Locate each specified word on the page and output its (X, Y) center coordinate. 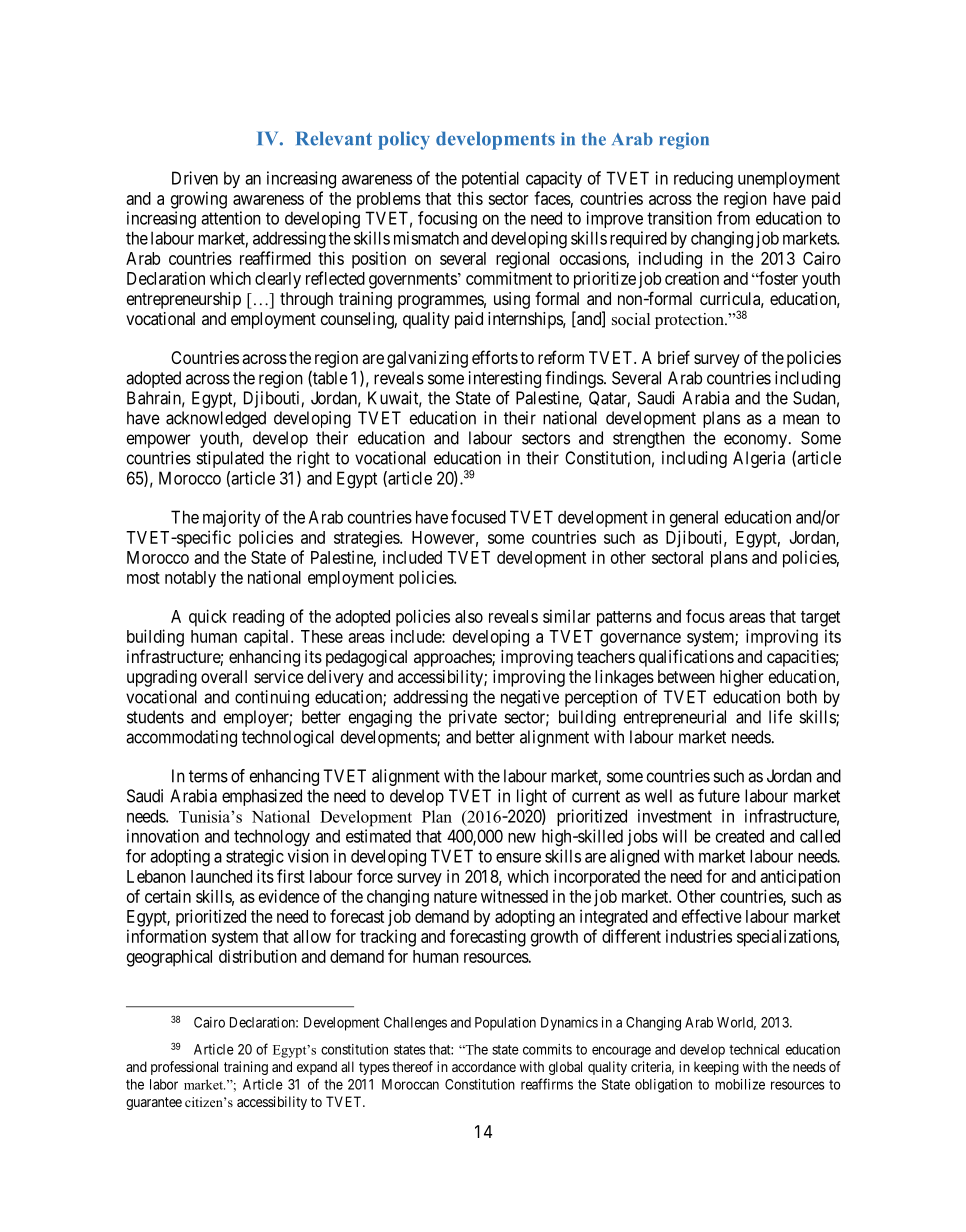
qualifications (686, 658)
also (469, 616)
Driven (195, 178)
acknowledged (216, 419)
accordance (484, 1066)
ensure (518, 858)
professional (184, 1068)
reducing (703, 180)
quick (208, 618)
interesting (505, 379)
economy (755, 441)
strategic (255, 858)
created (740, 836)
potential (490, 179)
